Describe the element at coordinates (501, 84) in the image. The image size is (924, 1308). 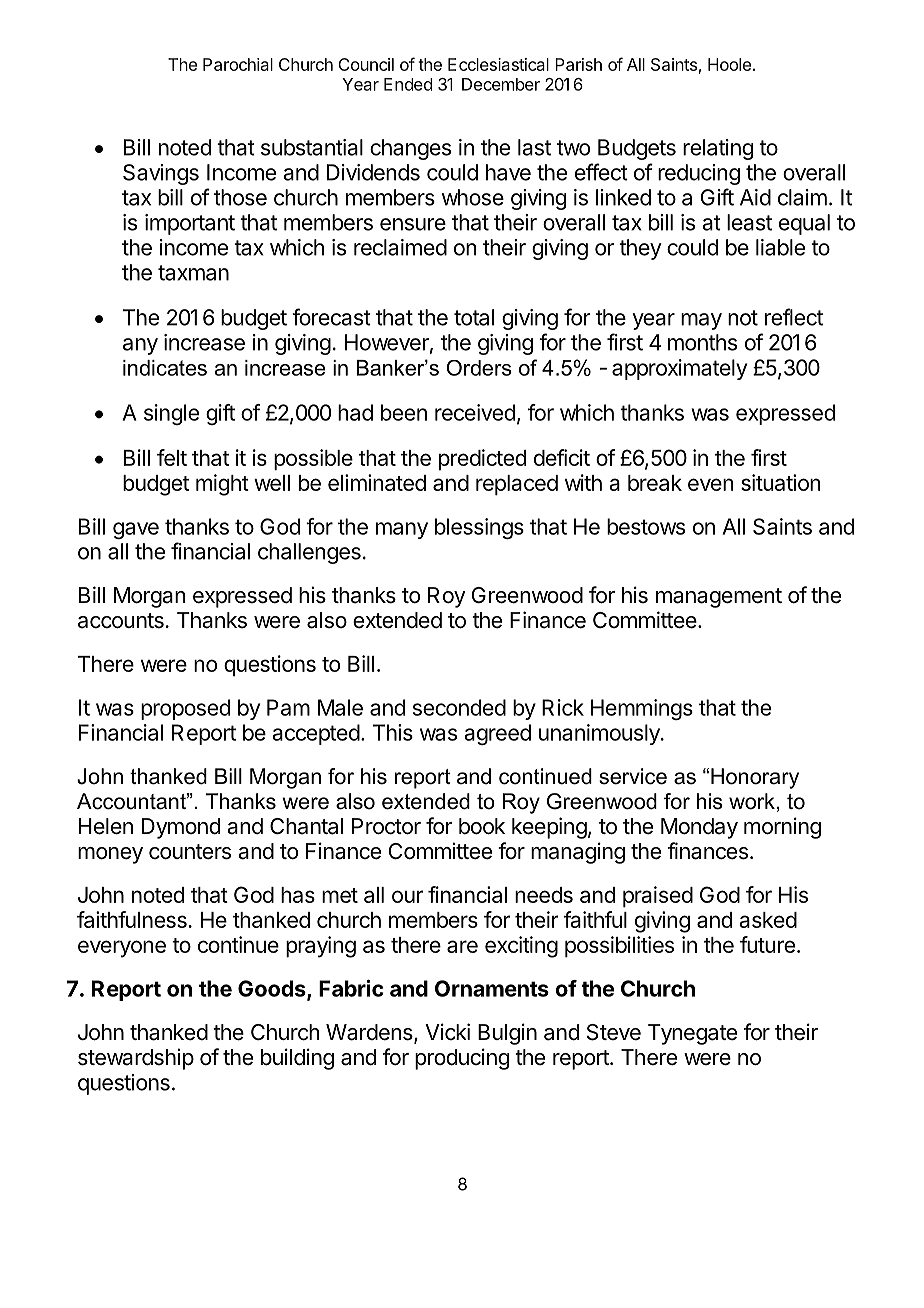
I see `December` at that location.
